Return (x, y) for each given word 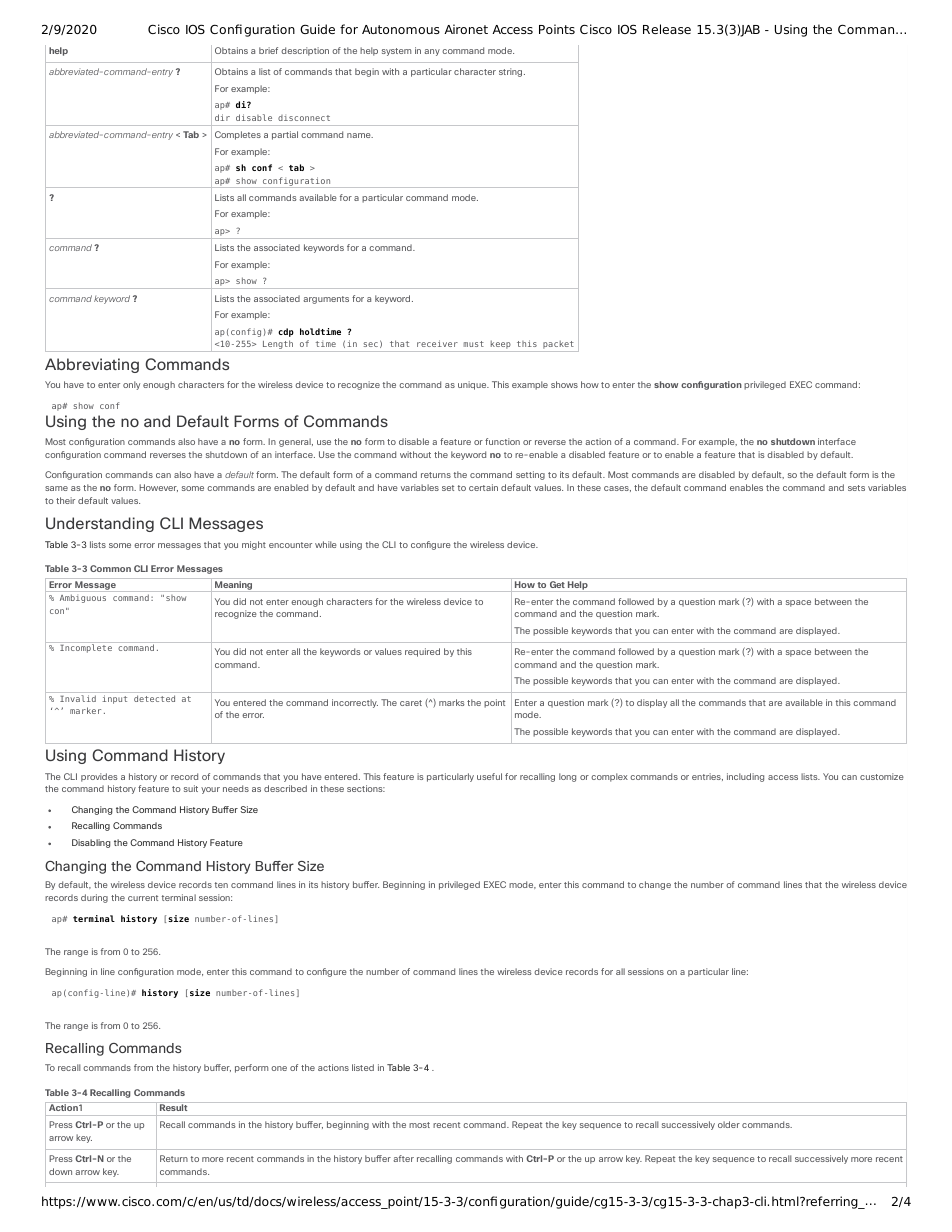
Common (110, 568)
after (403, 1158)
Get (557, 584)
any (432, 52)
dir (222, 117)
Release (667, 29)
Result (173, 1106)
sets (856, 488)
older (729, 1124)
